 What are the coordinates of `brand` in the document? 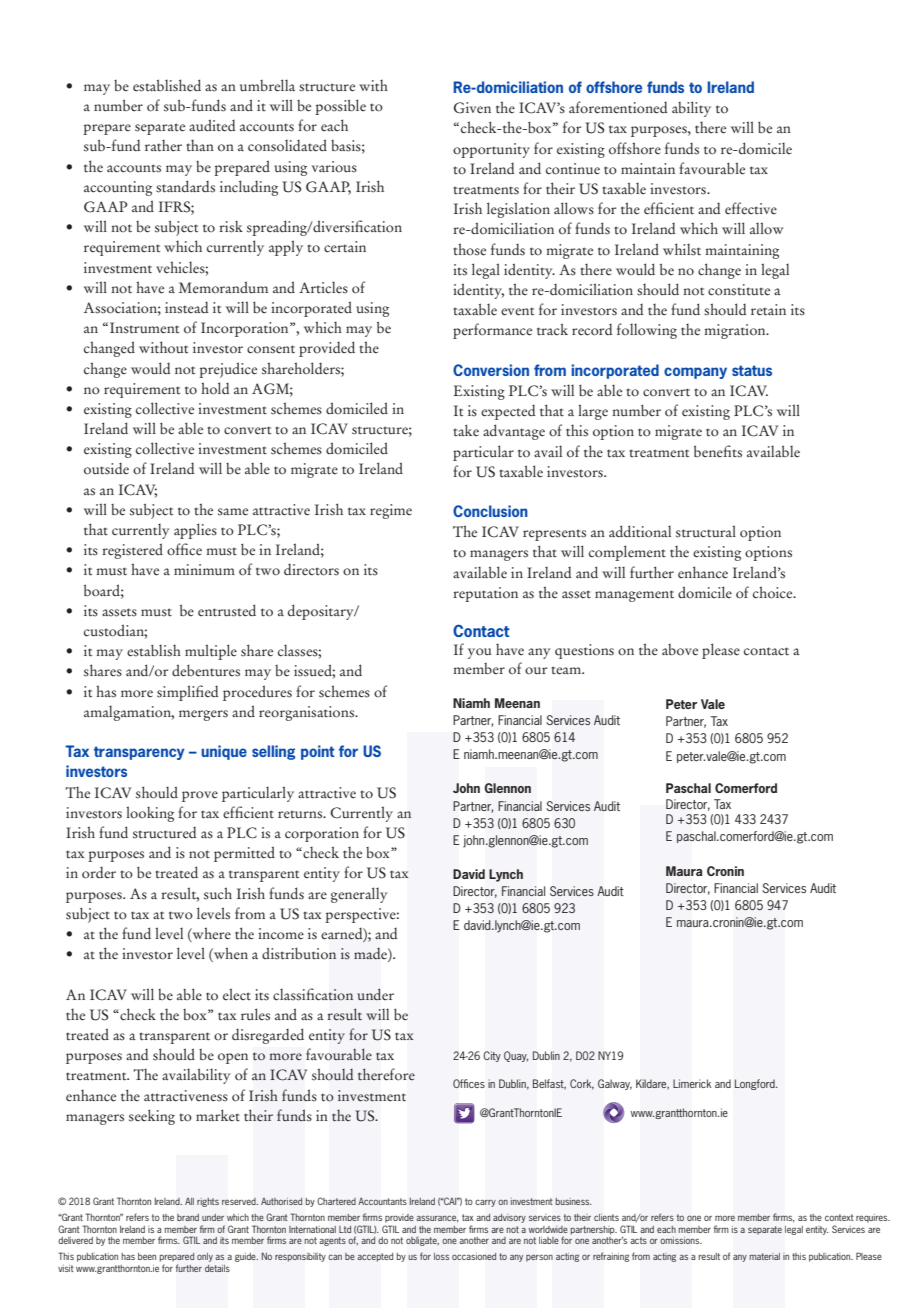 It's located at (188, 1217).
